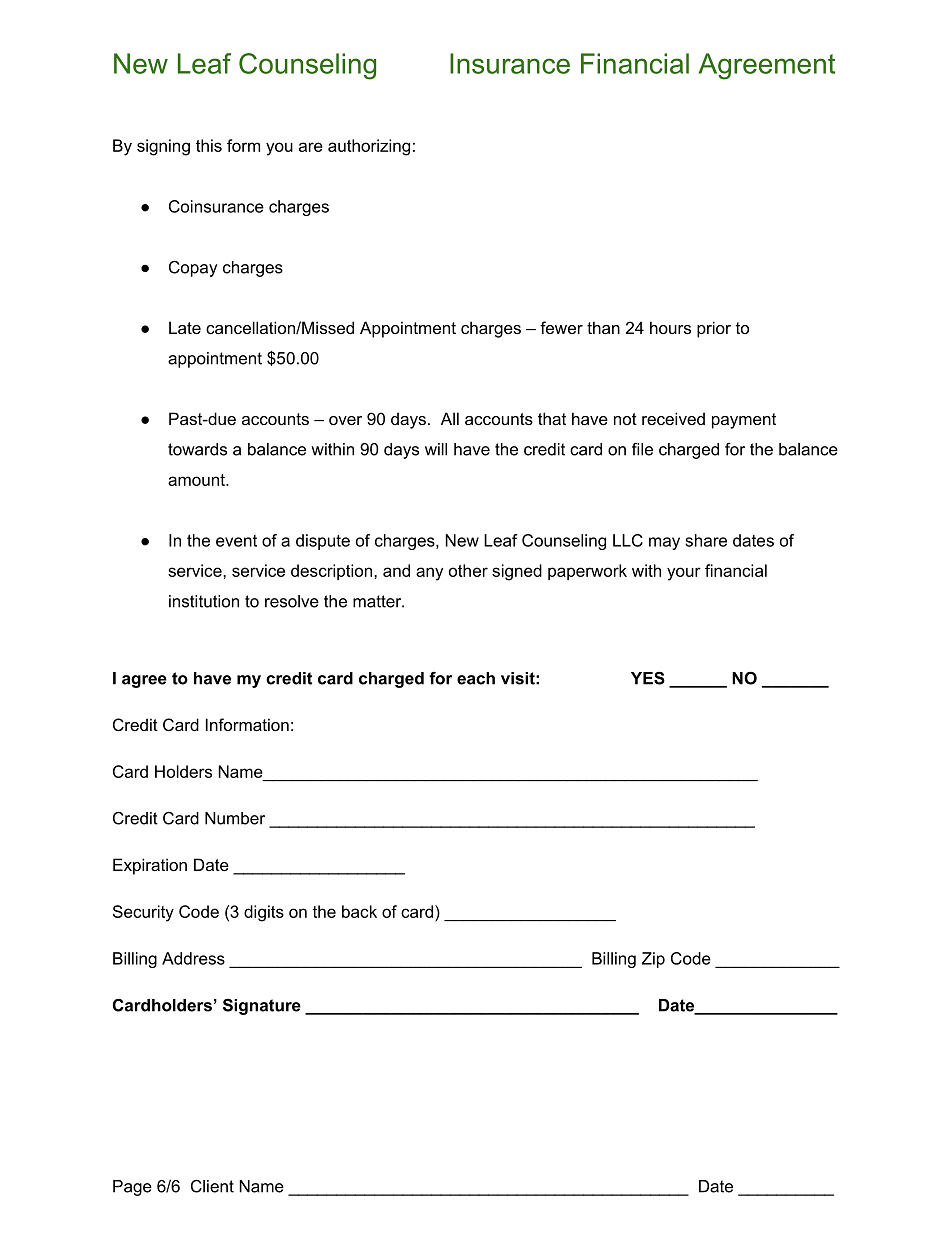  I want to click on Client, so click(212, 1186).
